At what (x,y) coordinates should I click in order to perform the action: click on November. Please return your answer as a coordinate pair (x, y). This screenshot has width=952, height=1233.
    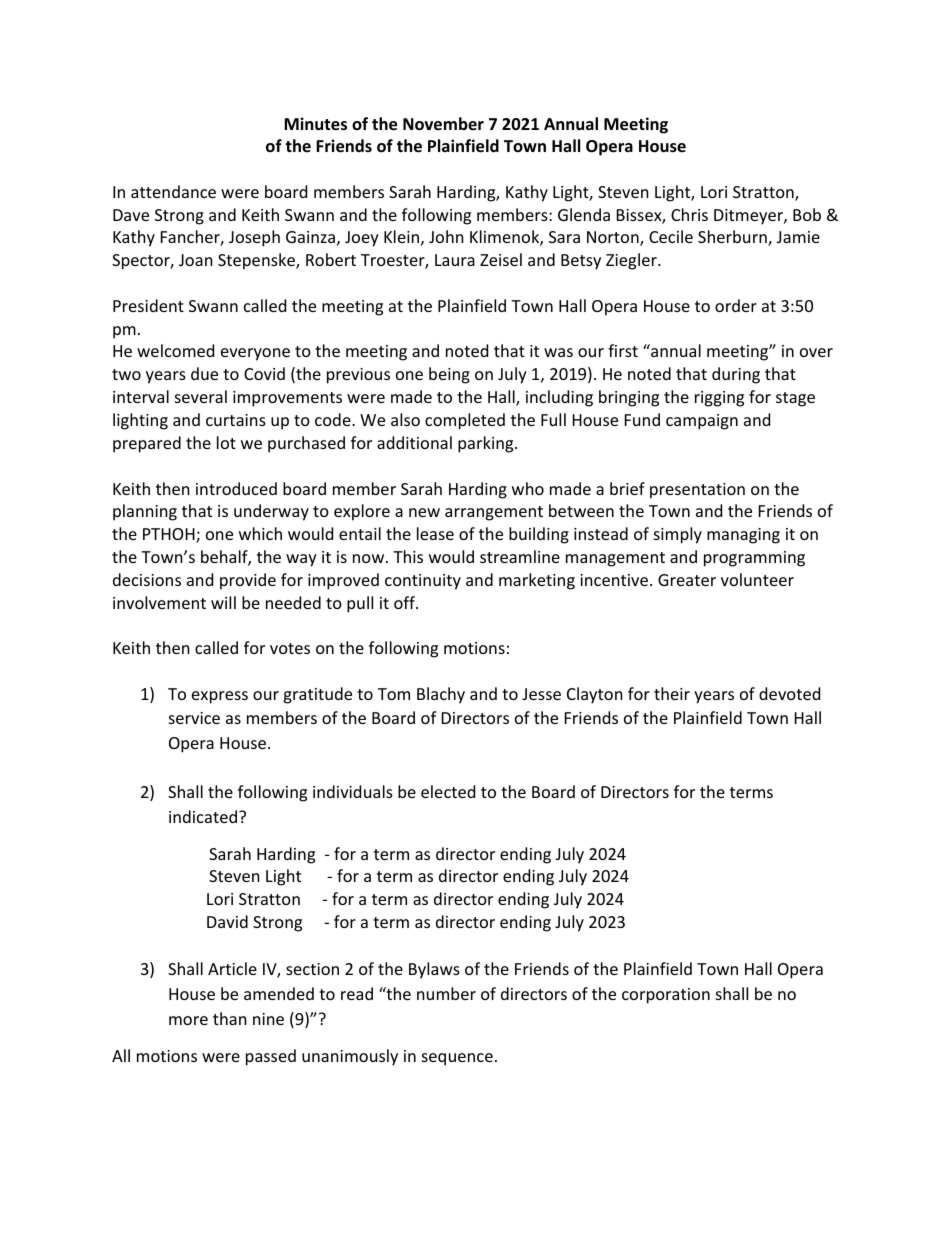
    Looking at the image, I should click on (443, 124).
